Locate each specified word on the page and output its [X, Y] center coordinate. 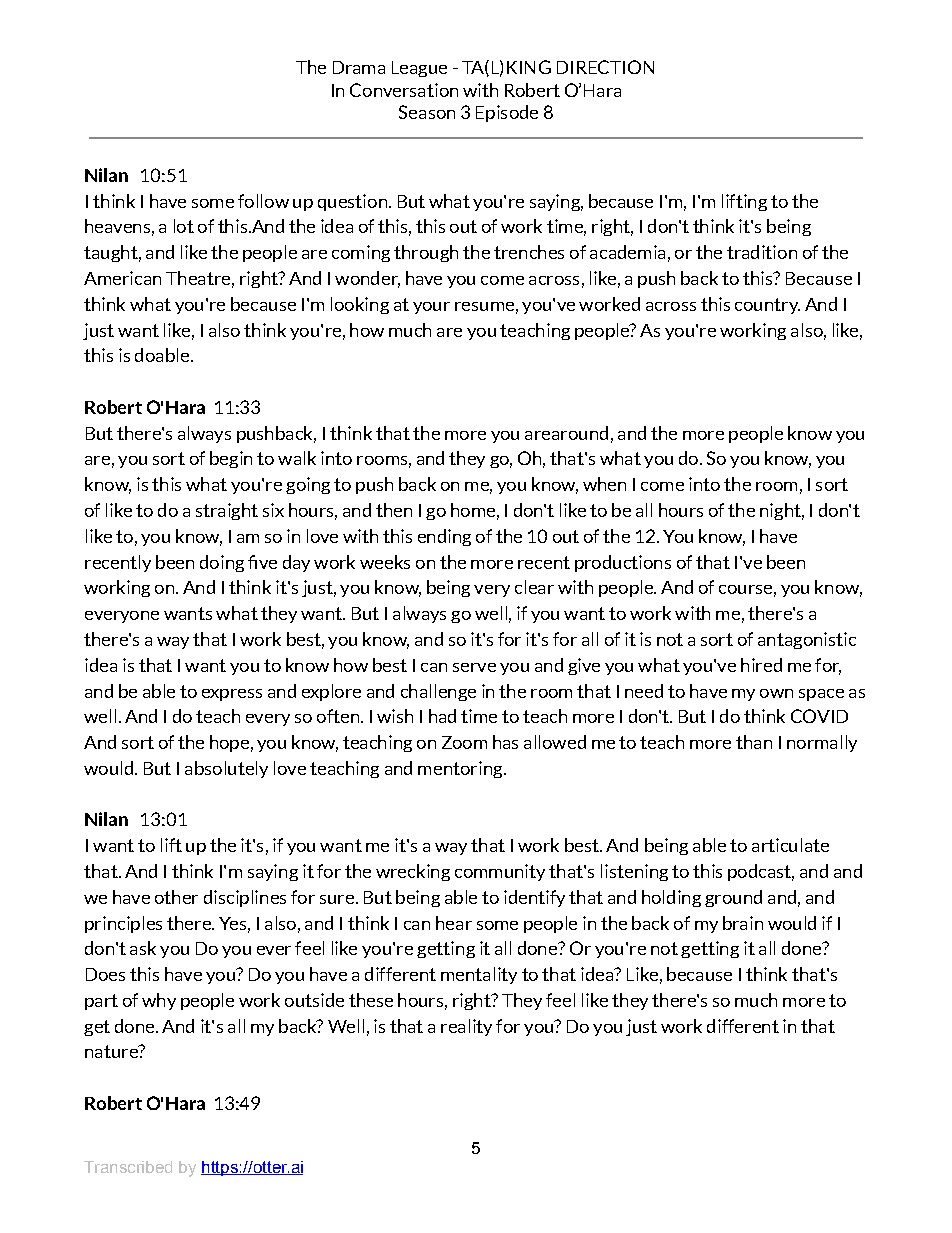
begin [231, 459]
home [473, 510]
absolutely [226, 769]
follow [263, 201]
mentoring [461, 769]
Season [427, 112]
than [754, 742]
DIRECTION [605, 67]
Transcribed [128, 1167]
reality [466, 1027]
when [604, 484]
